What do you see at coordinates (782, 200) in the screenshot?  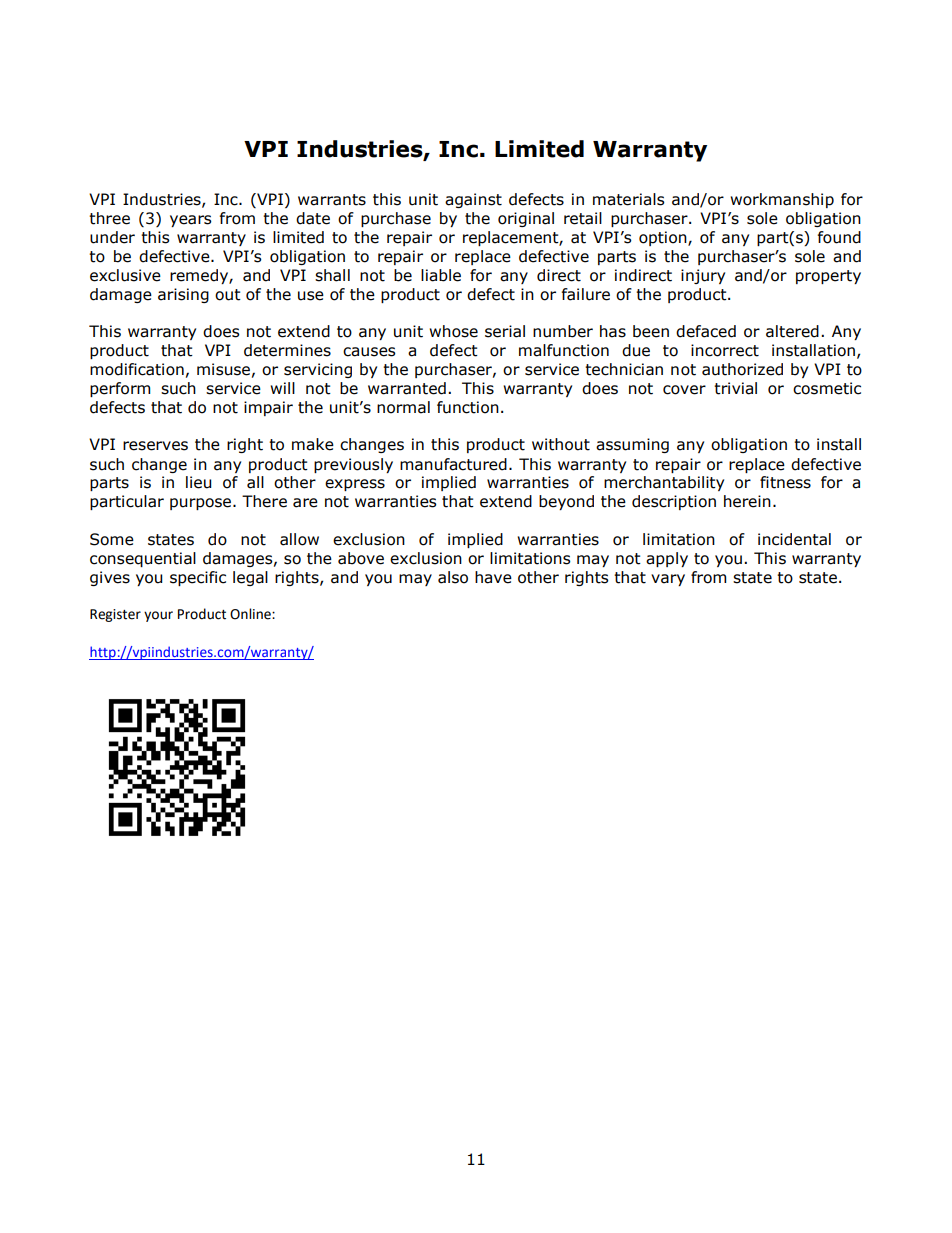 I see `workmanship` at bounding box center [782, 200].
